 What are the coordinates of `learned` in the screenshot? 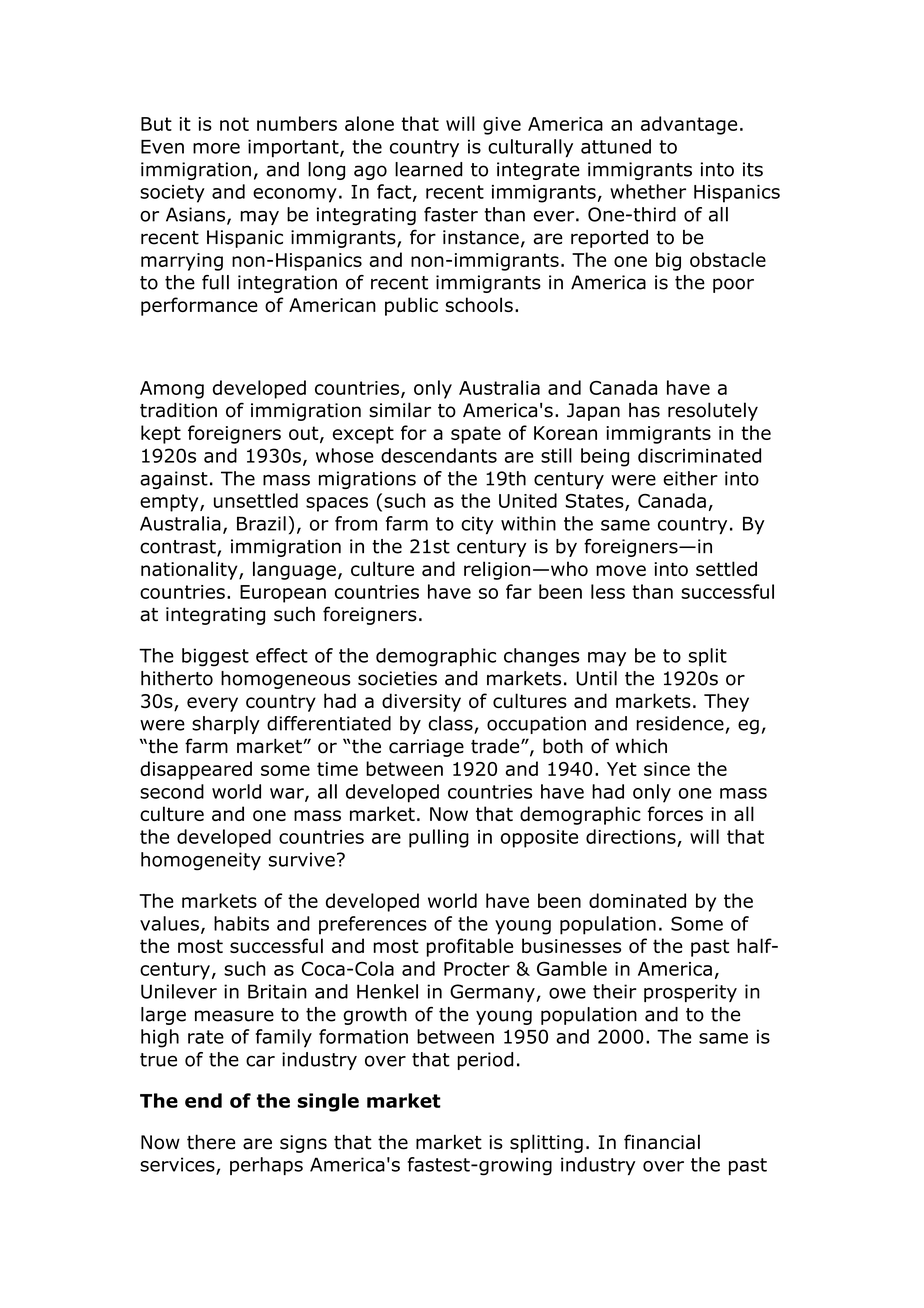 It's located at (429, 169).
